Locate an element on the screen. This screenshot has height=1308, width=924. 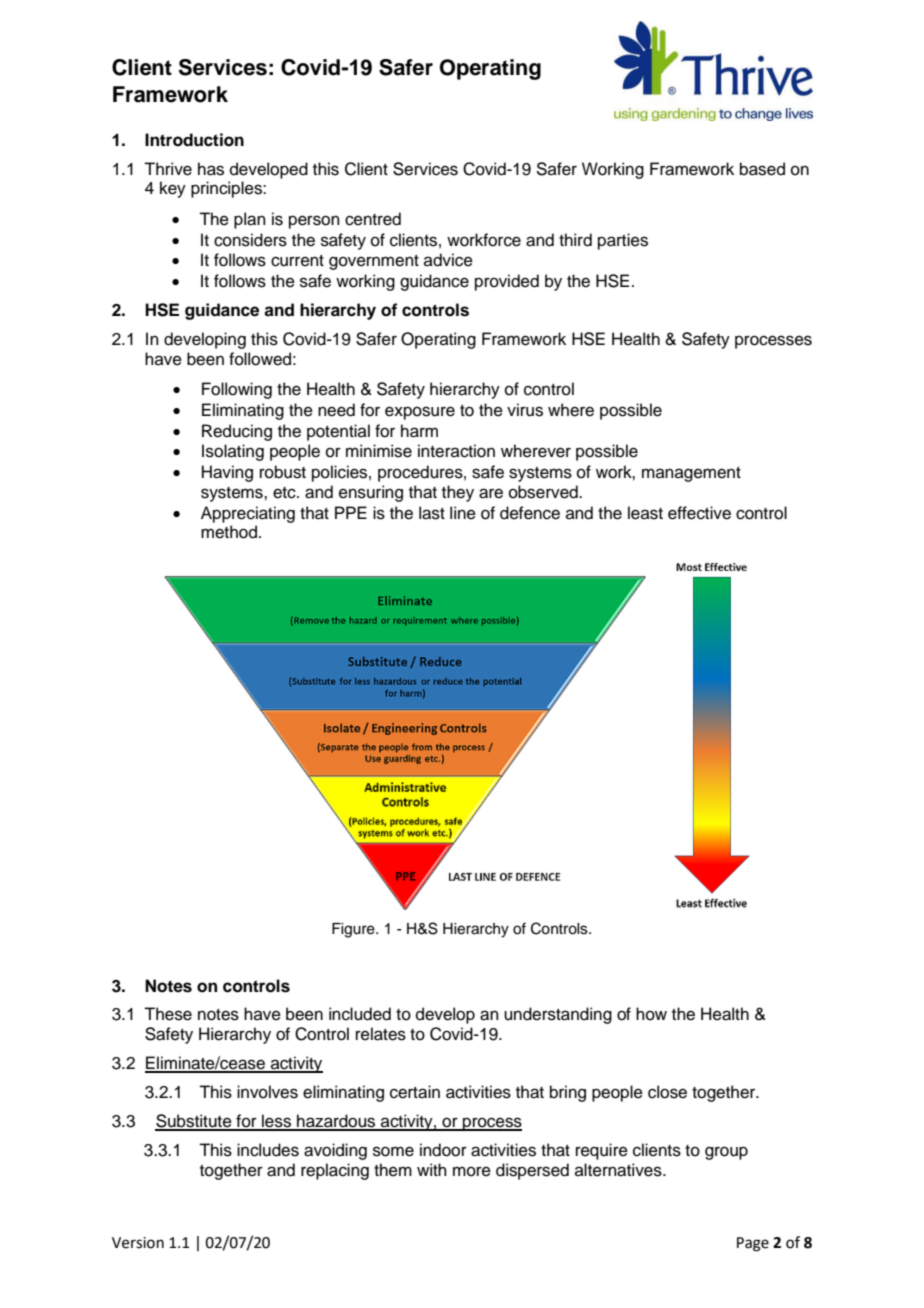
based is located at coordinates (762, 169).
